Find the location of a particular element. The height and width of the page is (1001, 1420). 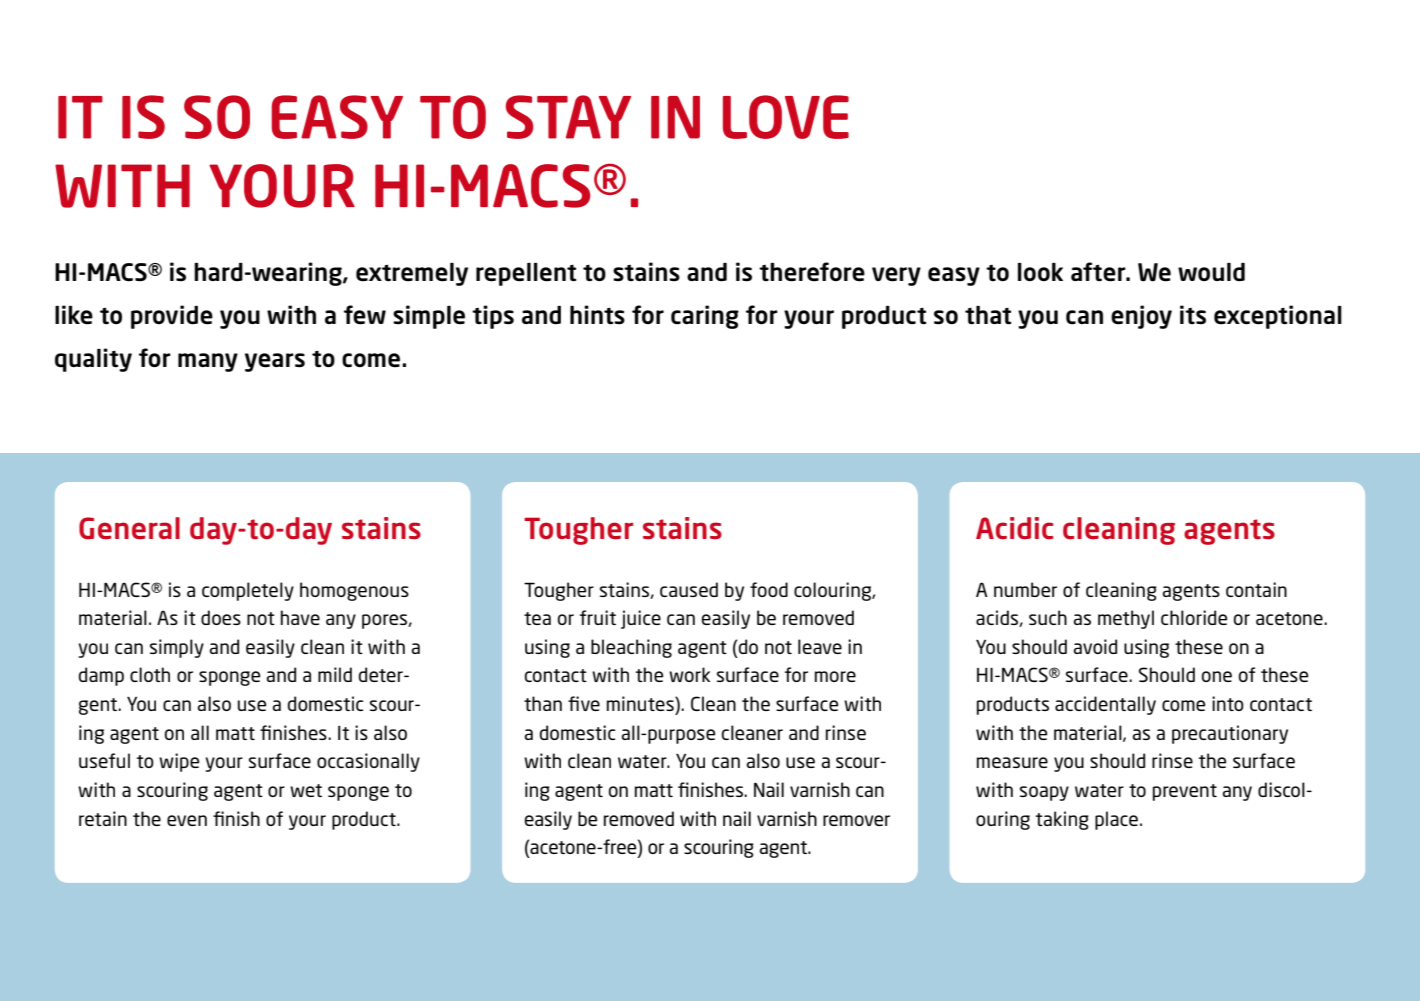

number is located at coordinates (1025, 589).
